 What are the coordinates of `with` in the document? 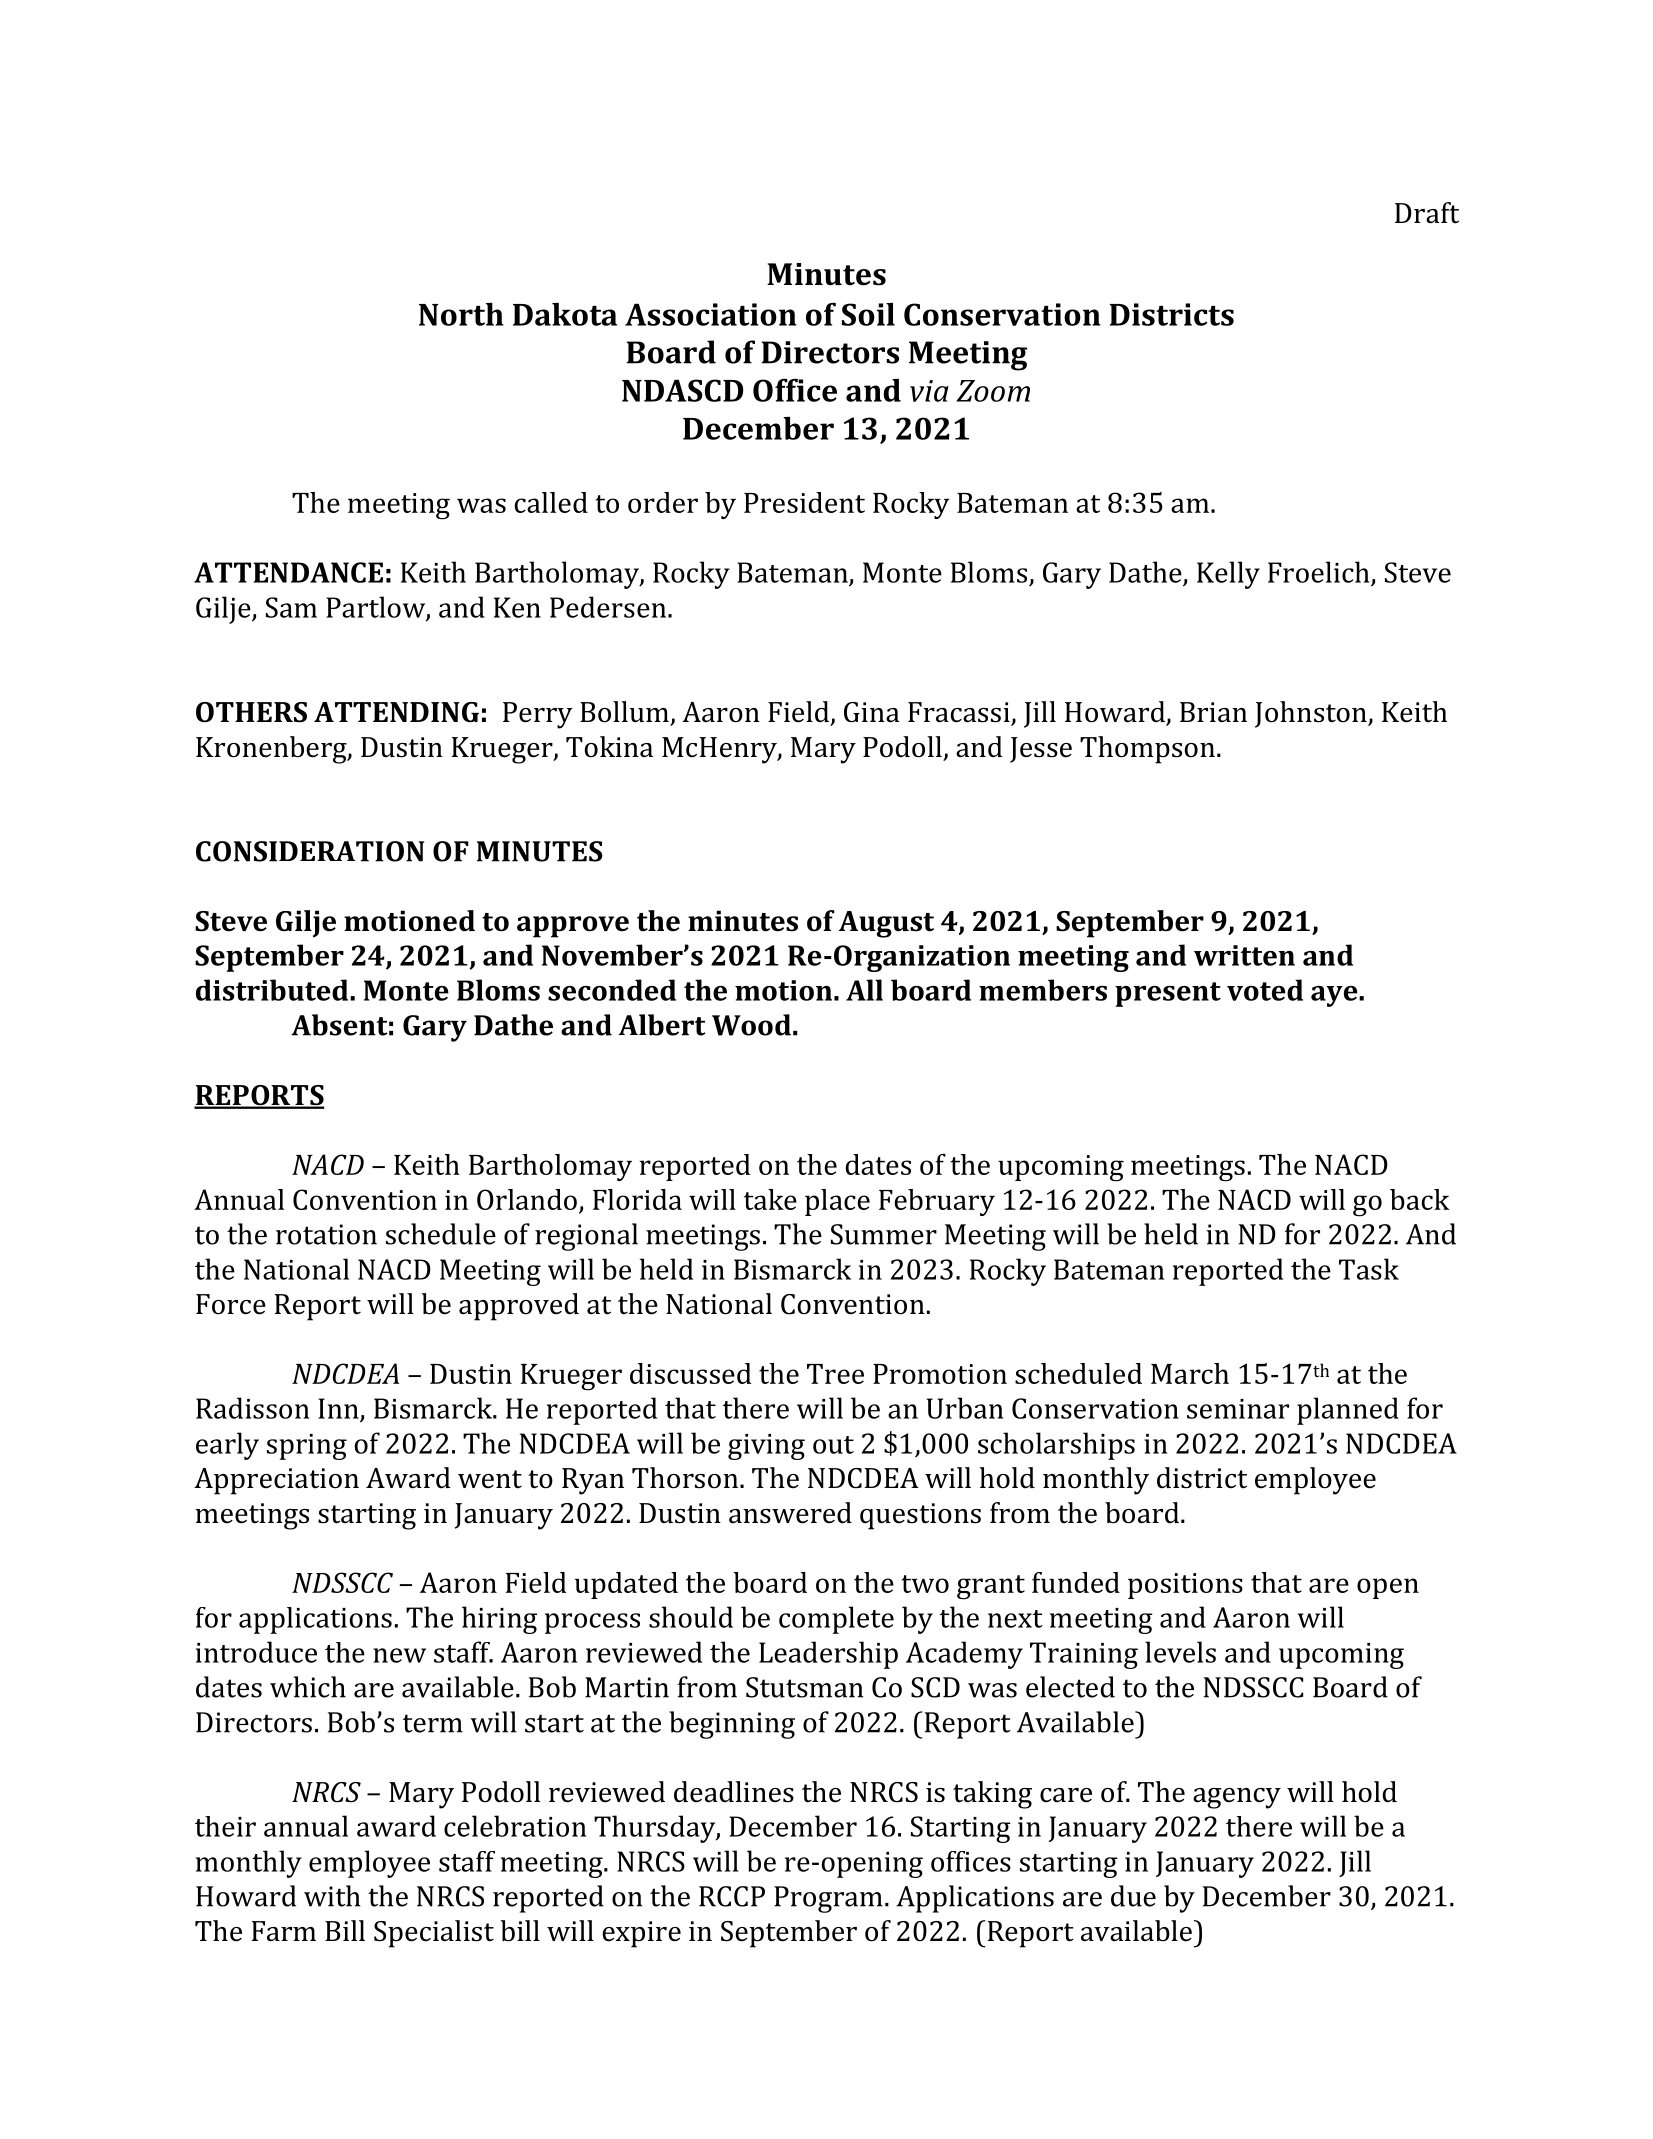 It's located at (332, 1896).
